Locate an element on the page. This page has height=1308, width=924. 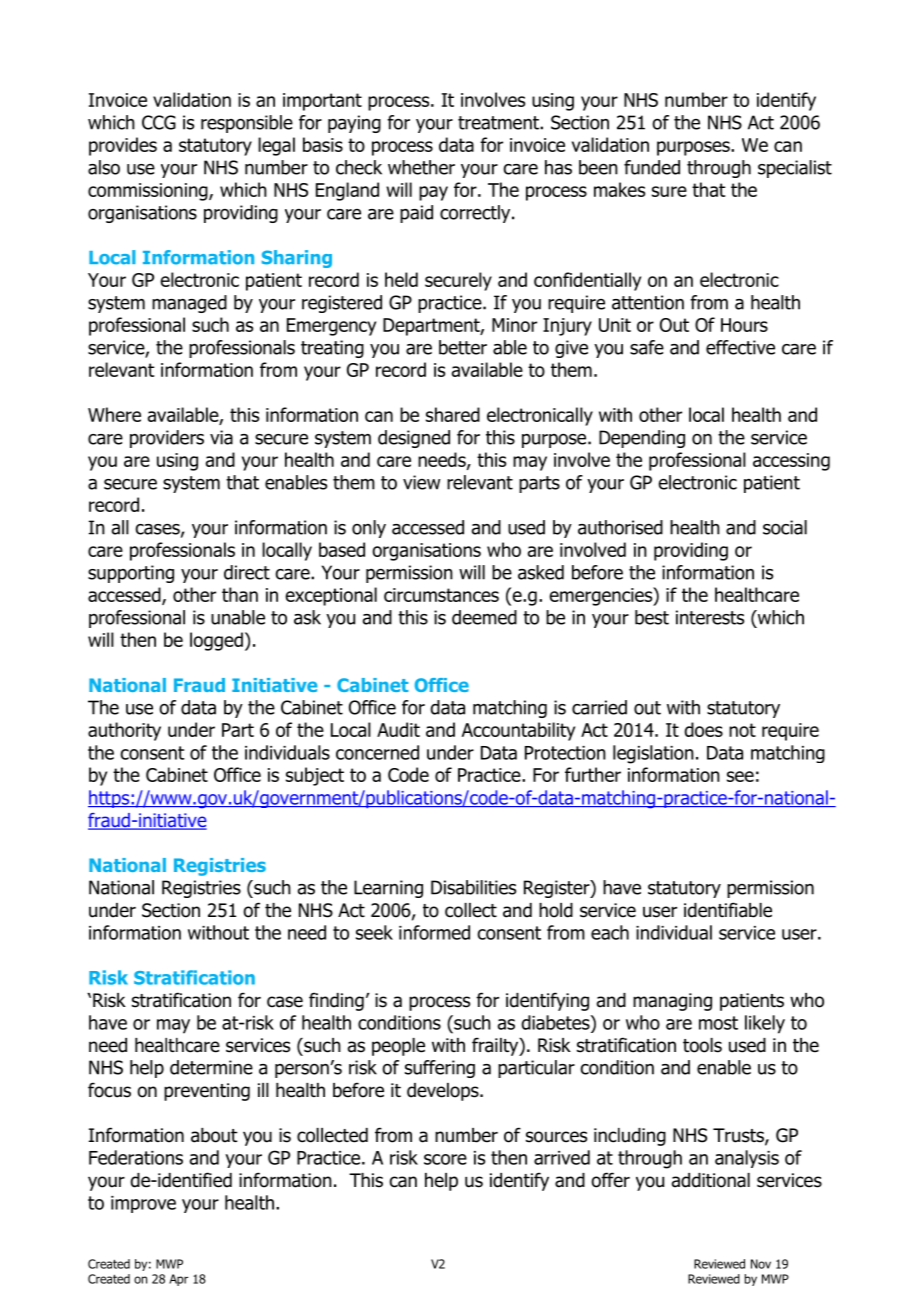
score is located at coordinates (445, 1159).
